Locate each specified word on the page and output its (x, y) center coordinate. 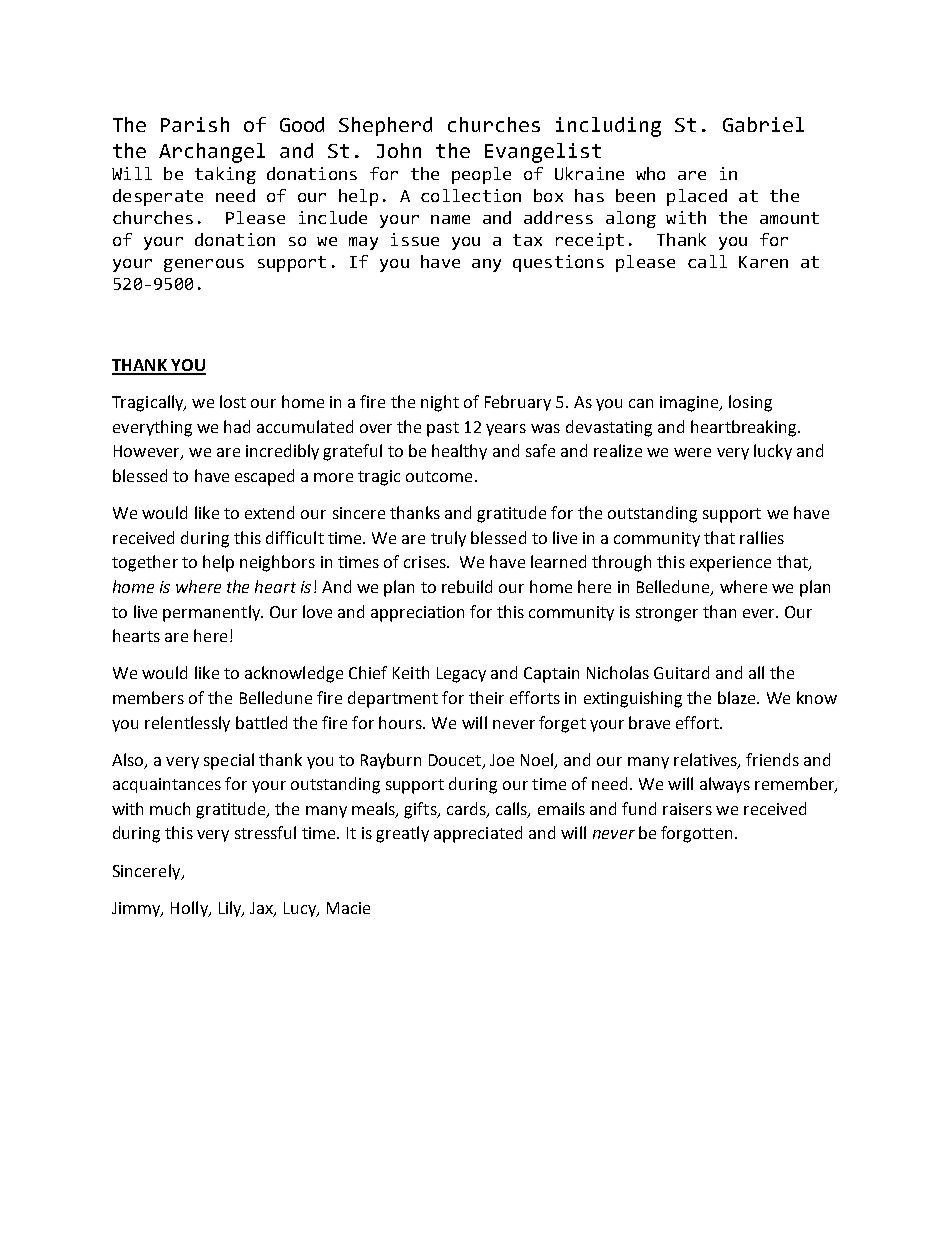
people (481, 175)
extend (269, 512)
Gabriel (763, 124)
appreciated (478, 834)
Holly (190, 909)
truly (448, 539)
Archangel (212, 153)
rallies (762, 537)
